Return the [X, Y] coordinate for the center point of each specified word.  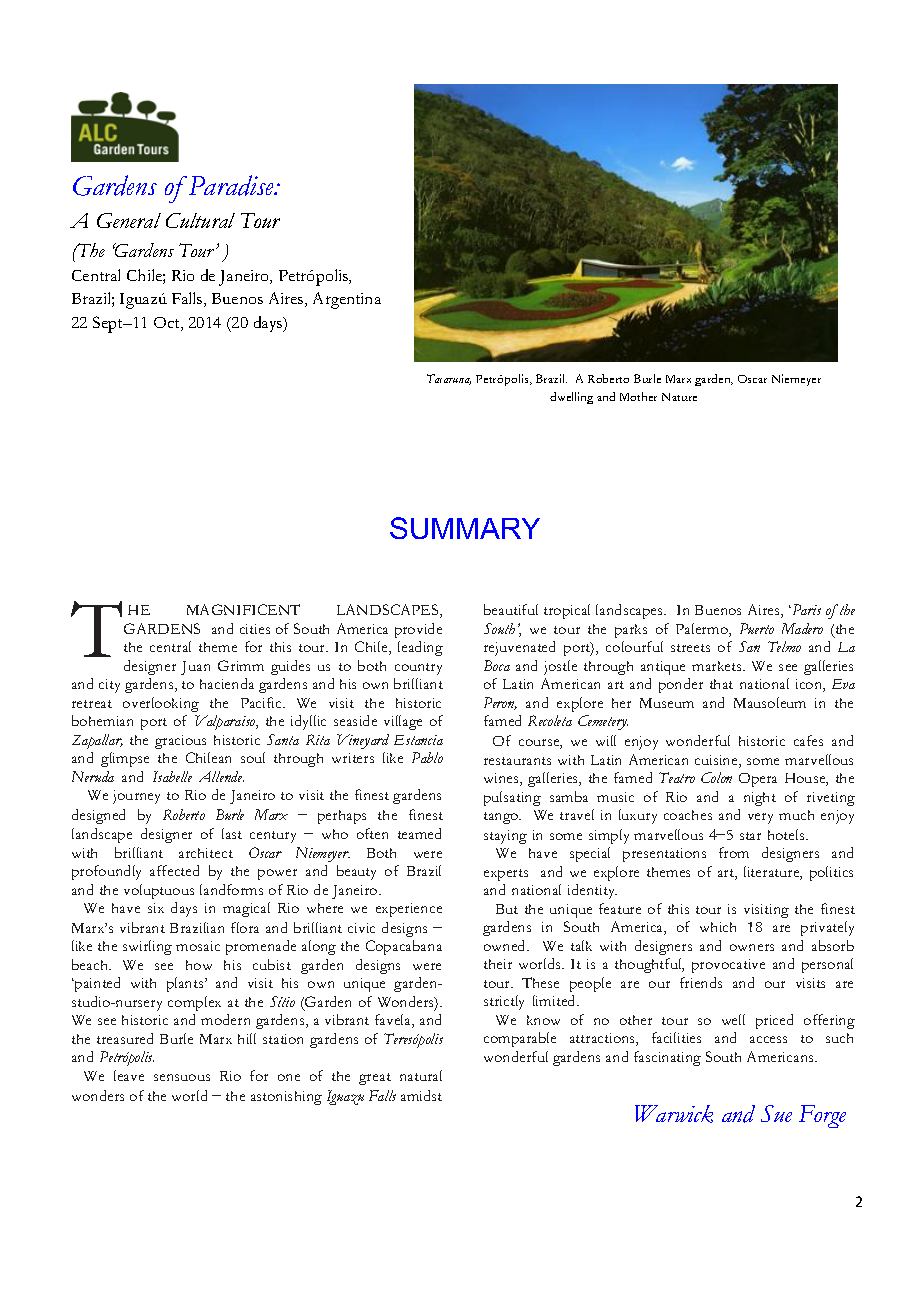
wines [502, 779]
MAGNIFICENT [243, 609]
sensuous [182, 1077]
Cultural [200, 220]
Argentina [347, 300]
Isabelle [172, 776]
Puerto [757, 628]
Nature [679, 397]
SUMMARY [465, 528]
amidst [421, 1095]
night [760, 799]
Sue [776, 1113]
